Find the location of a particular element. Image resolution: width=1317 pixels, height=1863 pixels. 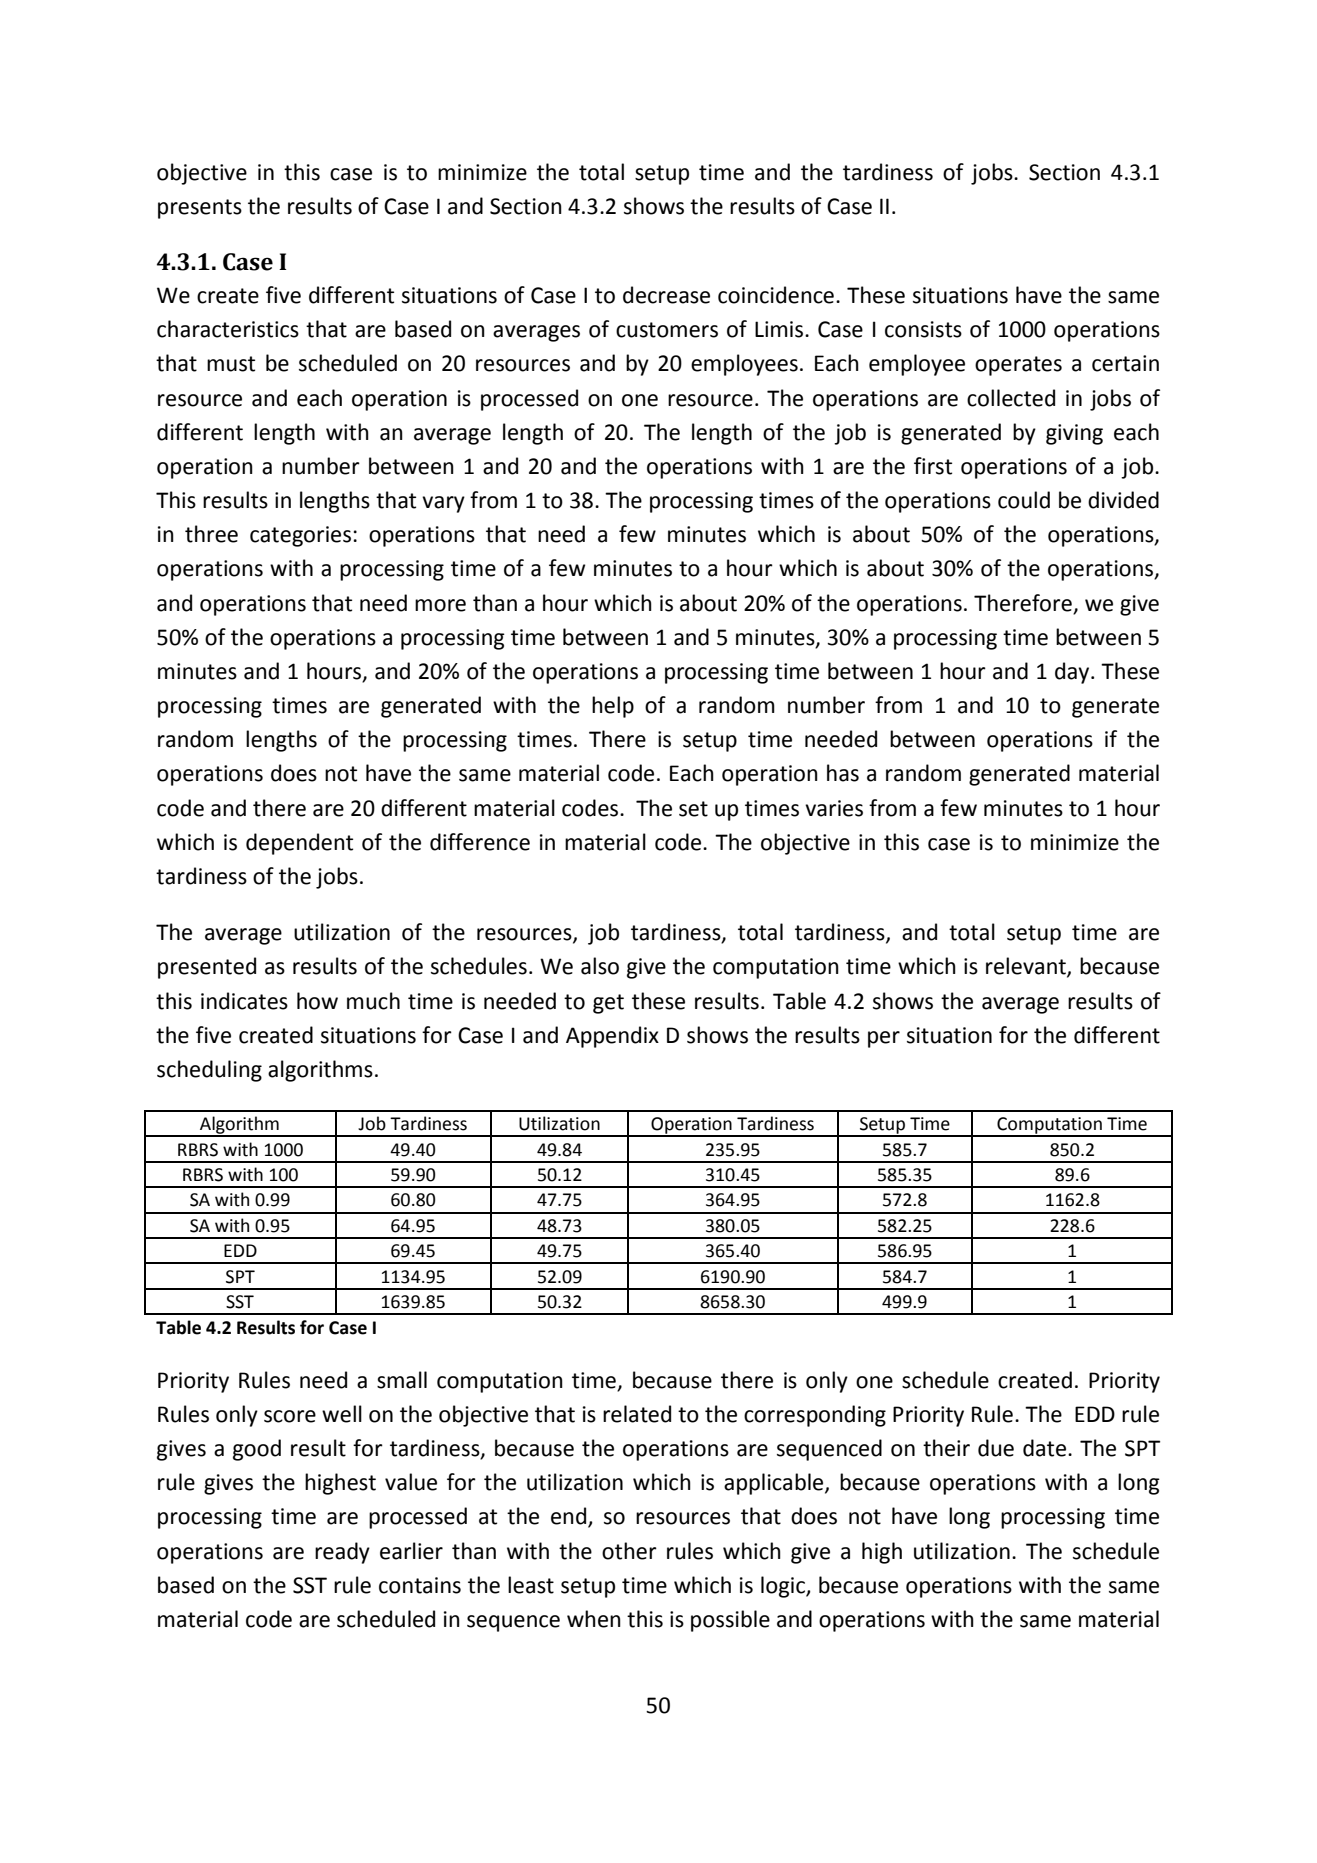

other is located at coordinates (629, 1551).
